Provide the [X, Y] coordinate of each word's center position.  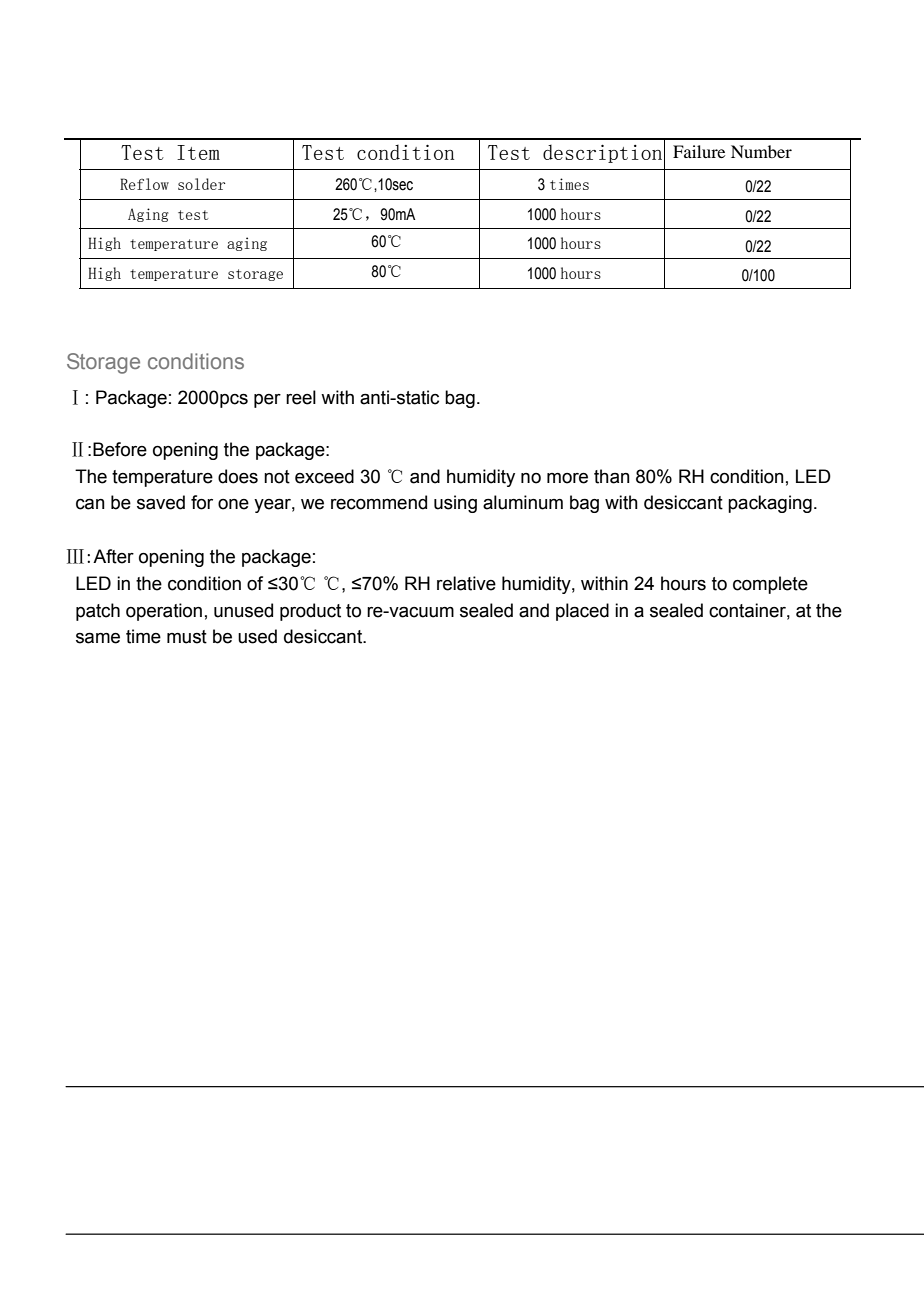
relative [466, 583]
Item [198, 152]
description [602, 153]
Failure [699, 151]
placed [582, 612]
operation [164, 612]
